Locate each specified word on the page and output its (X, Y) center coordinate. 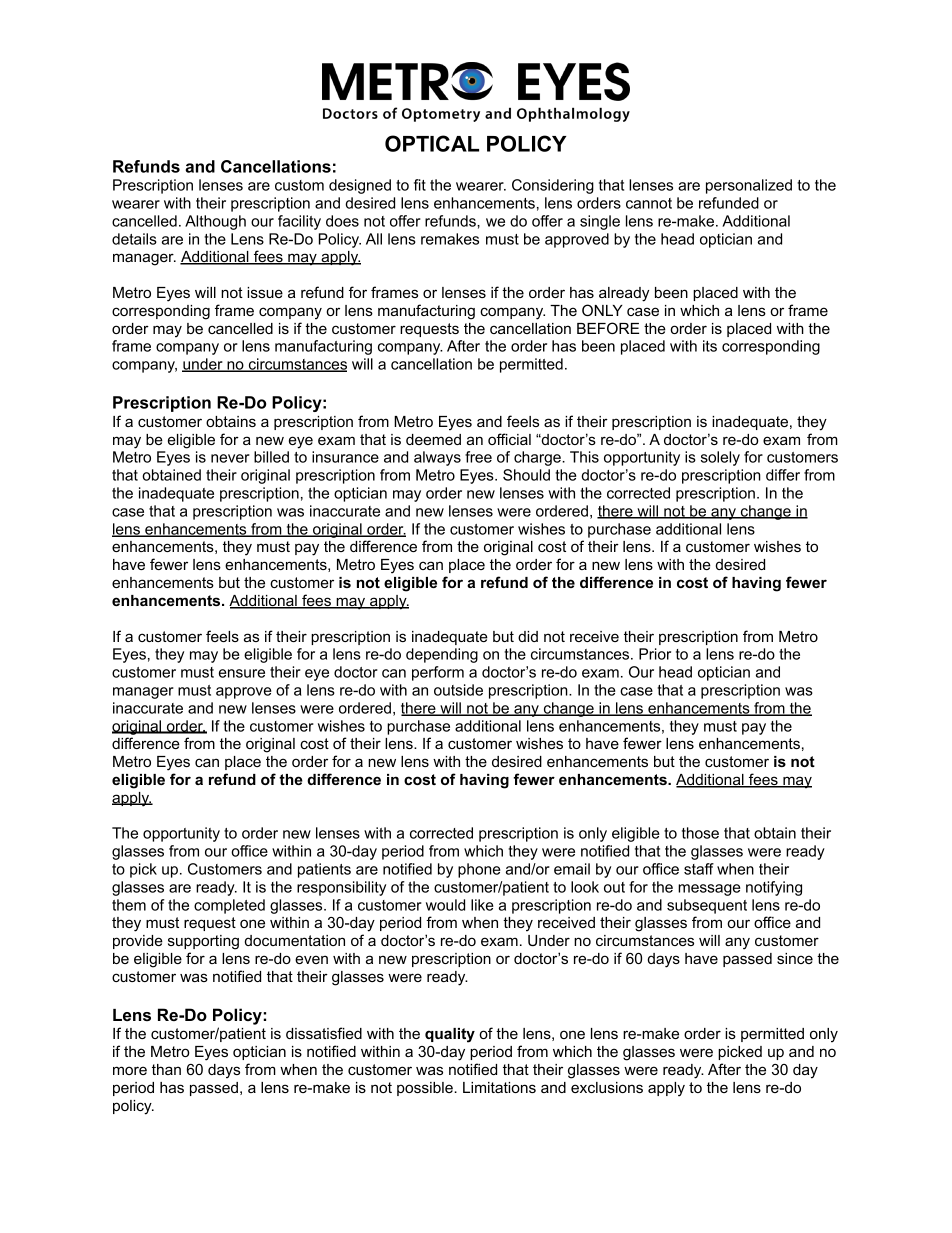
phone (479, 870)
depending (442, 655)
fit (420, 185)
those (700, 833)
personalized (749, 186)
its (710, 346)
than (166, 1069)
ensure (242, 673)
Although (215, 222)
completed (229, 906)
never (230, 458)
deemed (433, 439)
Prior (655, 654)
